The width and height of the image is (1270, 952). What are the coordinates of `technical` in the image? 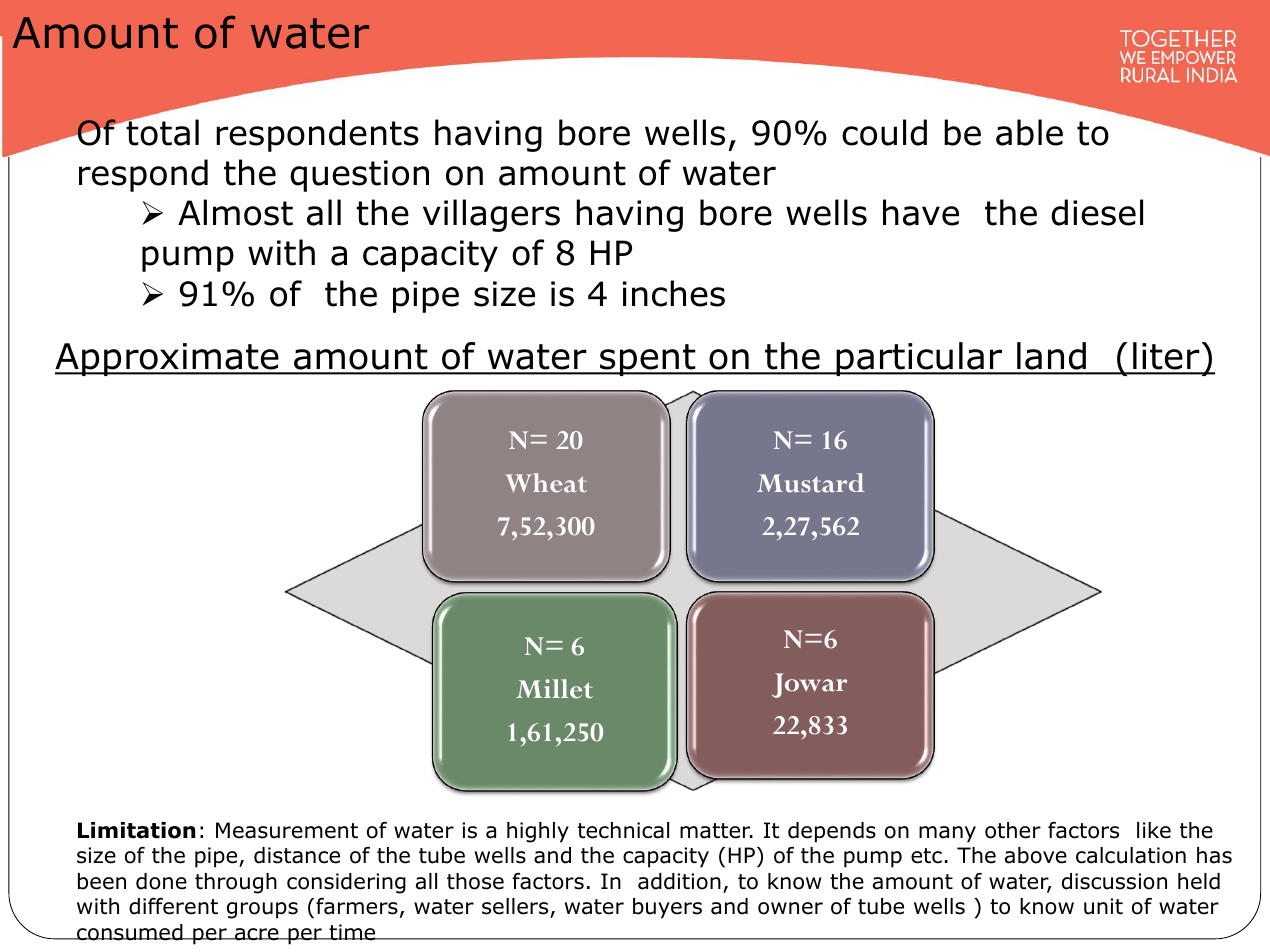 It's located at (623, 830).
